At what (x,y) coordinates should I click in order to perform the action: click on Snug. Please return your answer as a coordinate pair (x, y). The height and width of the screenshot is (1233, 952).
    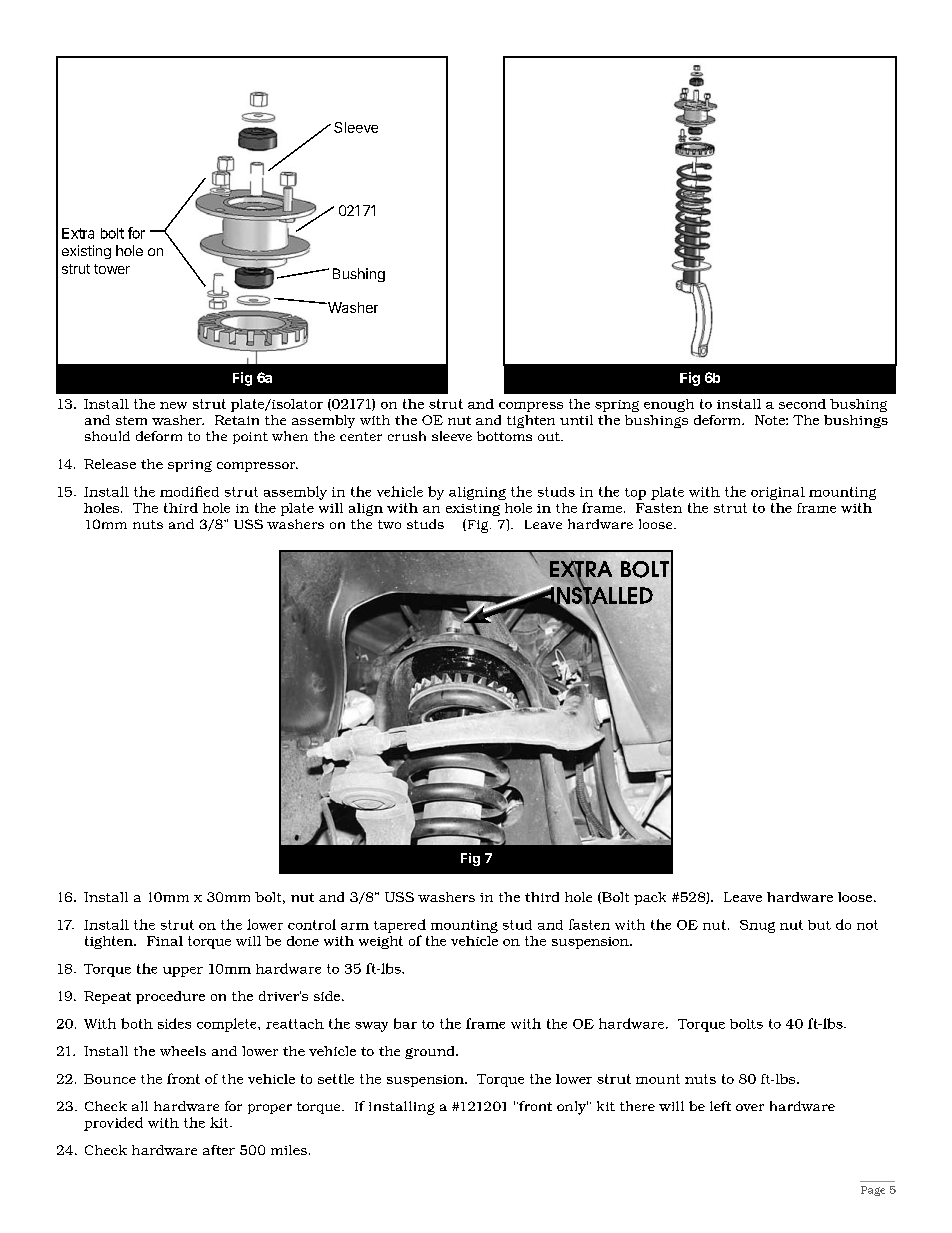
    Looking at the image, I should click on (757, 926).
